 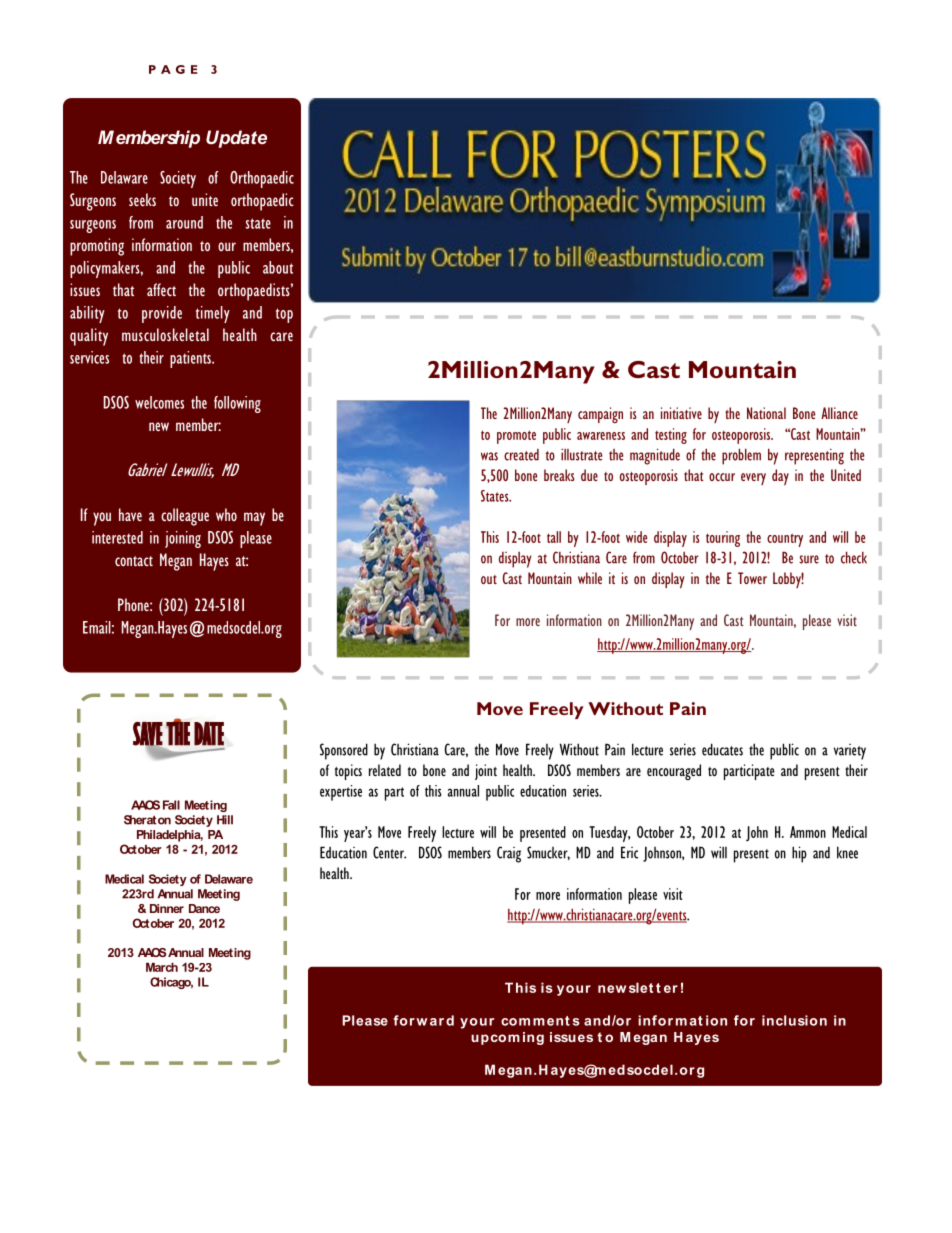 I want to click on March, so click(x=162, y=967).
